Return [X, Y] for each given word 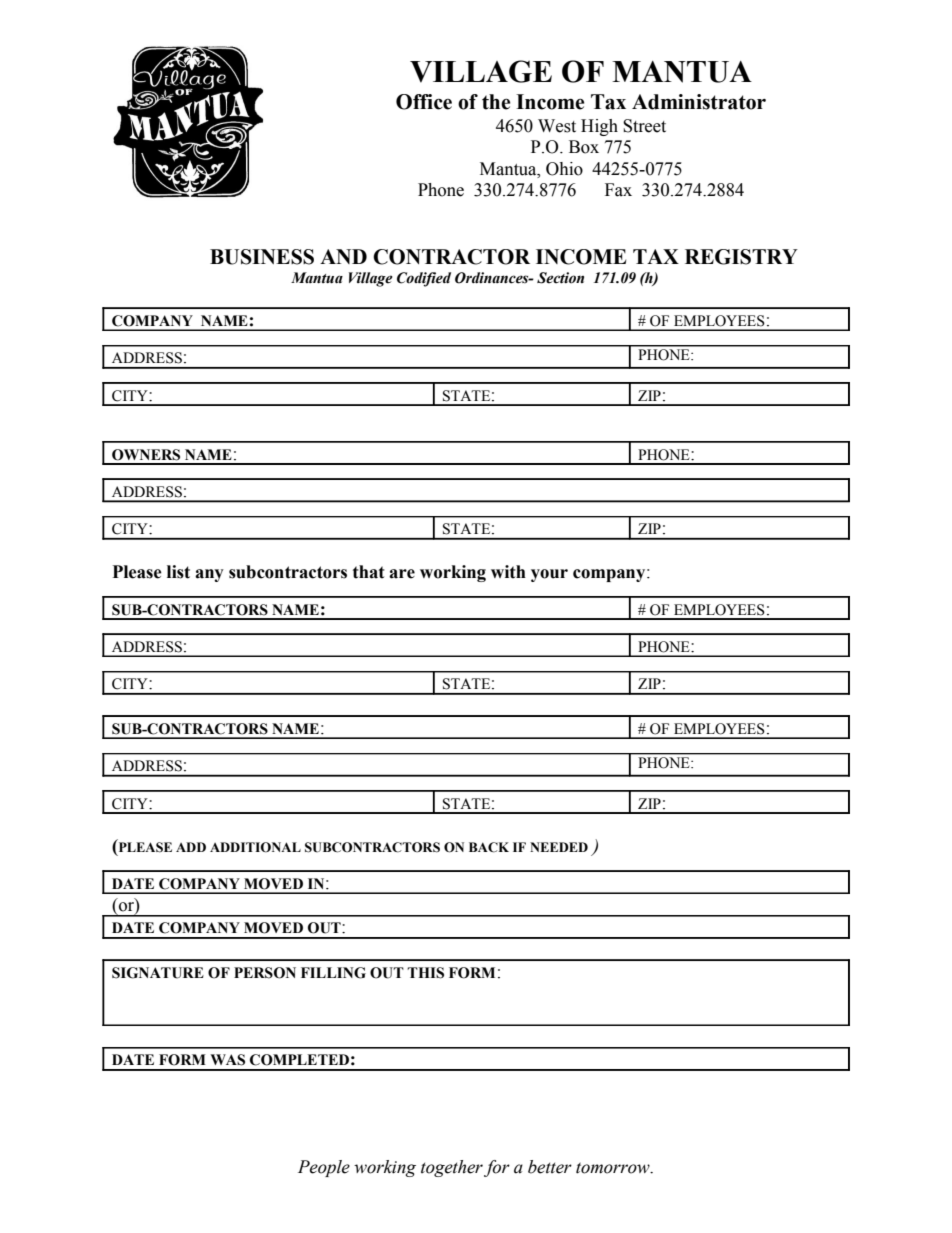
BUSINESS [262, 257]
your [549, 575]
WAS [227, 1060]
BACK [489, 847]
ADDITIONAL [255, 847]
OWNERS [146, 455]
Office [424, 102]
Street [644, 126]
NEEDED [559, 847]
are [402, 574]
